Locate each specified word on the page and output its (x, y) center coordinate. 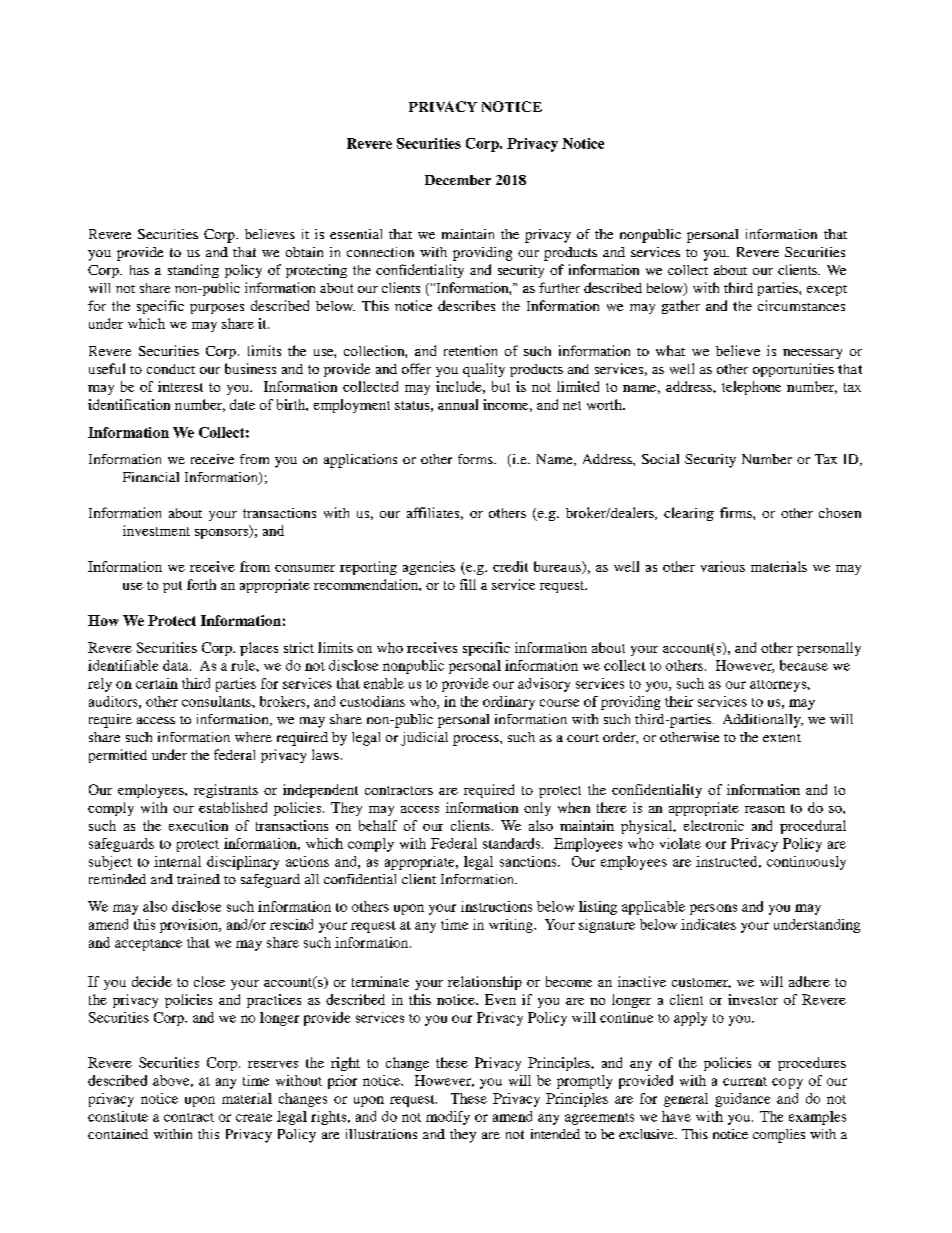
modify (448, 1118)
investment (156, 530)
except (827, 290)
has (139, 270)
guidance (742, 1100)
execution (198, 825)
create (254, 1117)
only (537, 809)
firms (737, 512)
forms (476, 459)
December (458, 180)
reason (765, 809)
